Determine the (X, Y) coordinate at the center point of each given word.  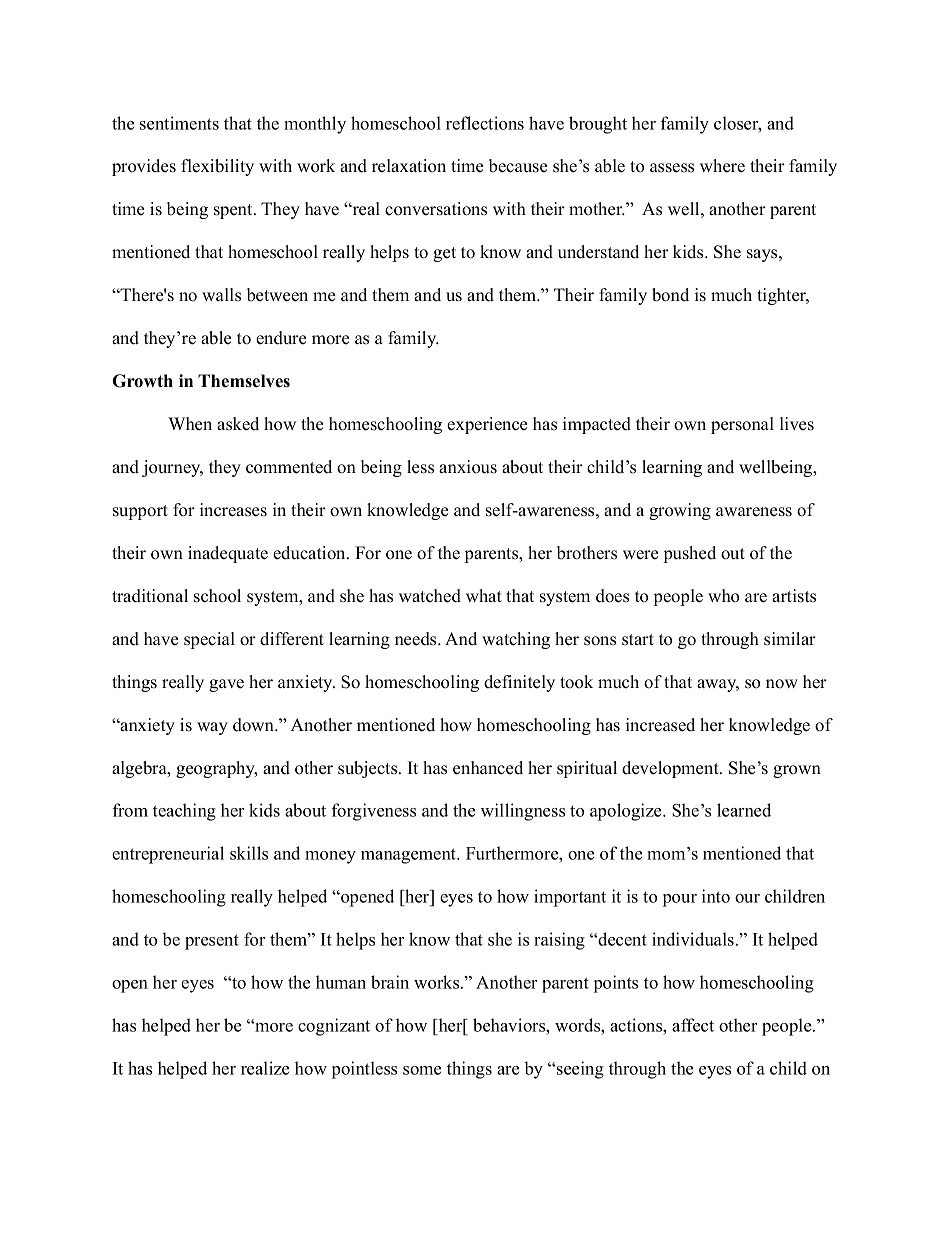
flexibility (217, 167)
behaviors (510, 1025)
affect (693, 1025)
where (722, 166)
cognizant (334, 1027)
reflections (485, 123)
